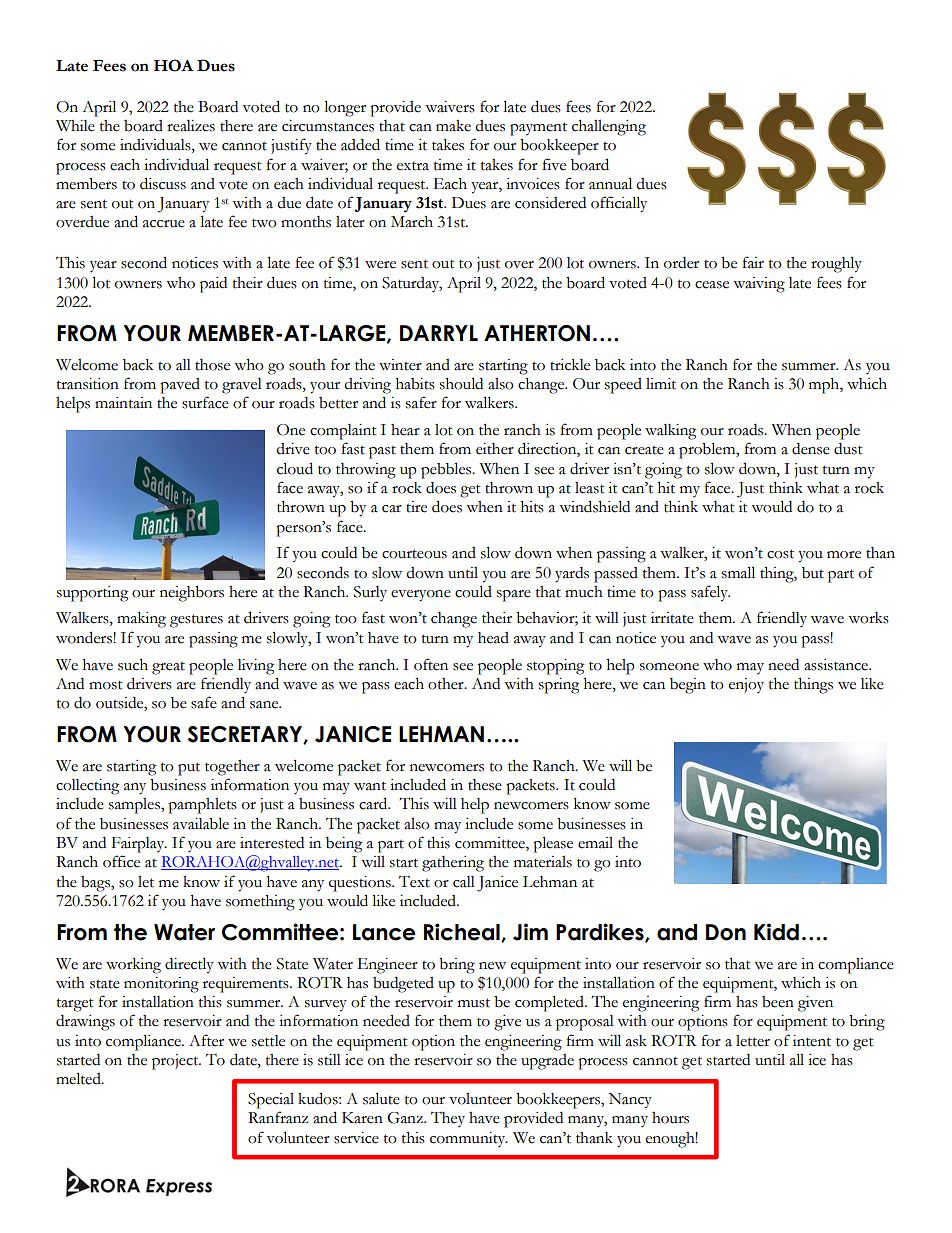 Image resolution: width=952 pixels, height=1233 pixels. I want to click on call, so click(464, 882).
